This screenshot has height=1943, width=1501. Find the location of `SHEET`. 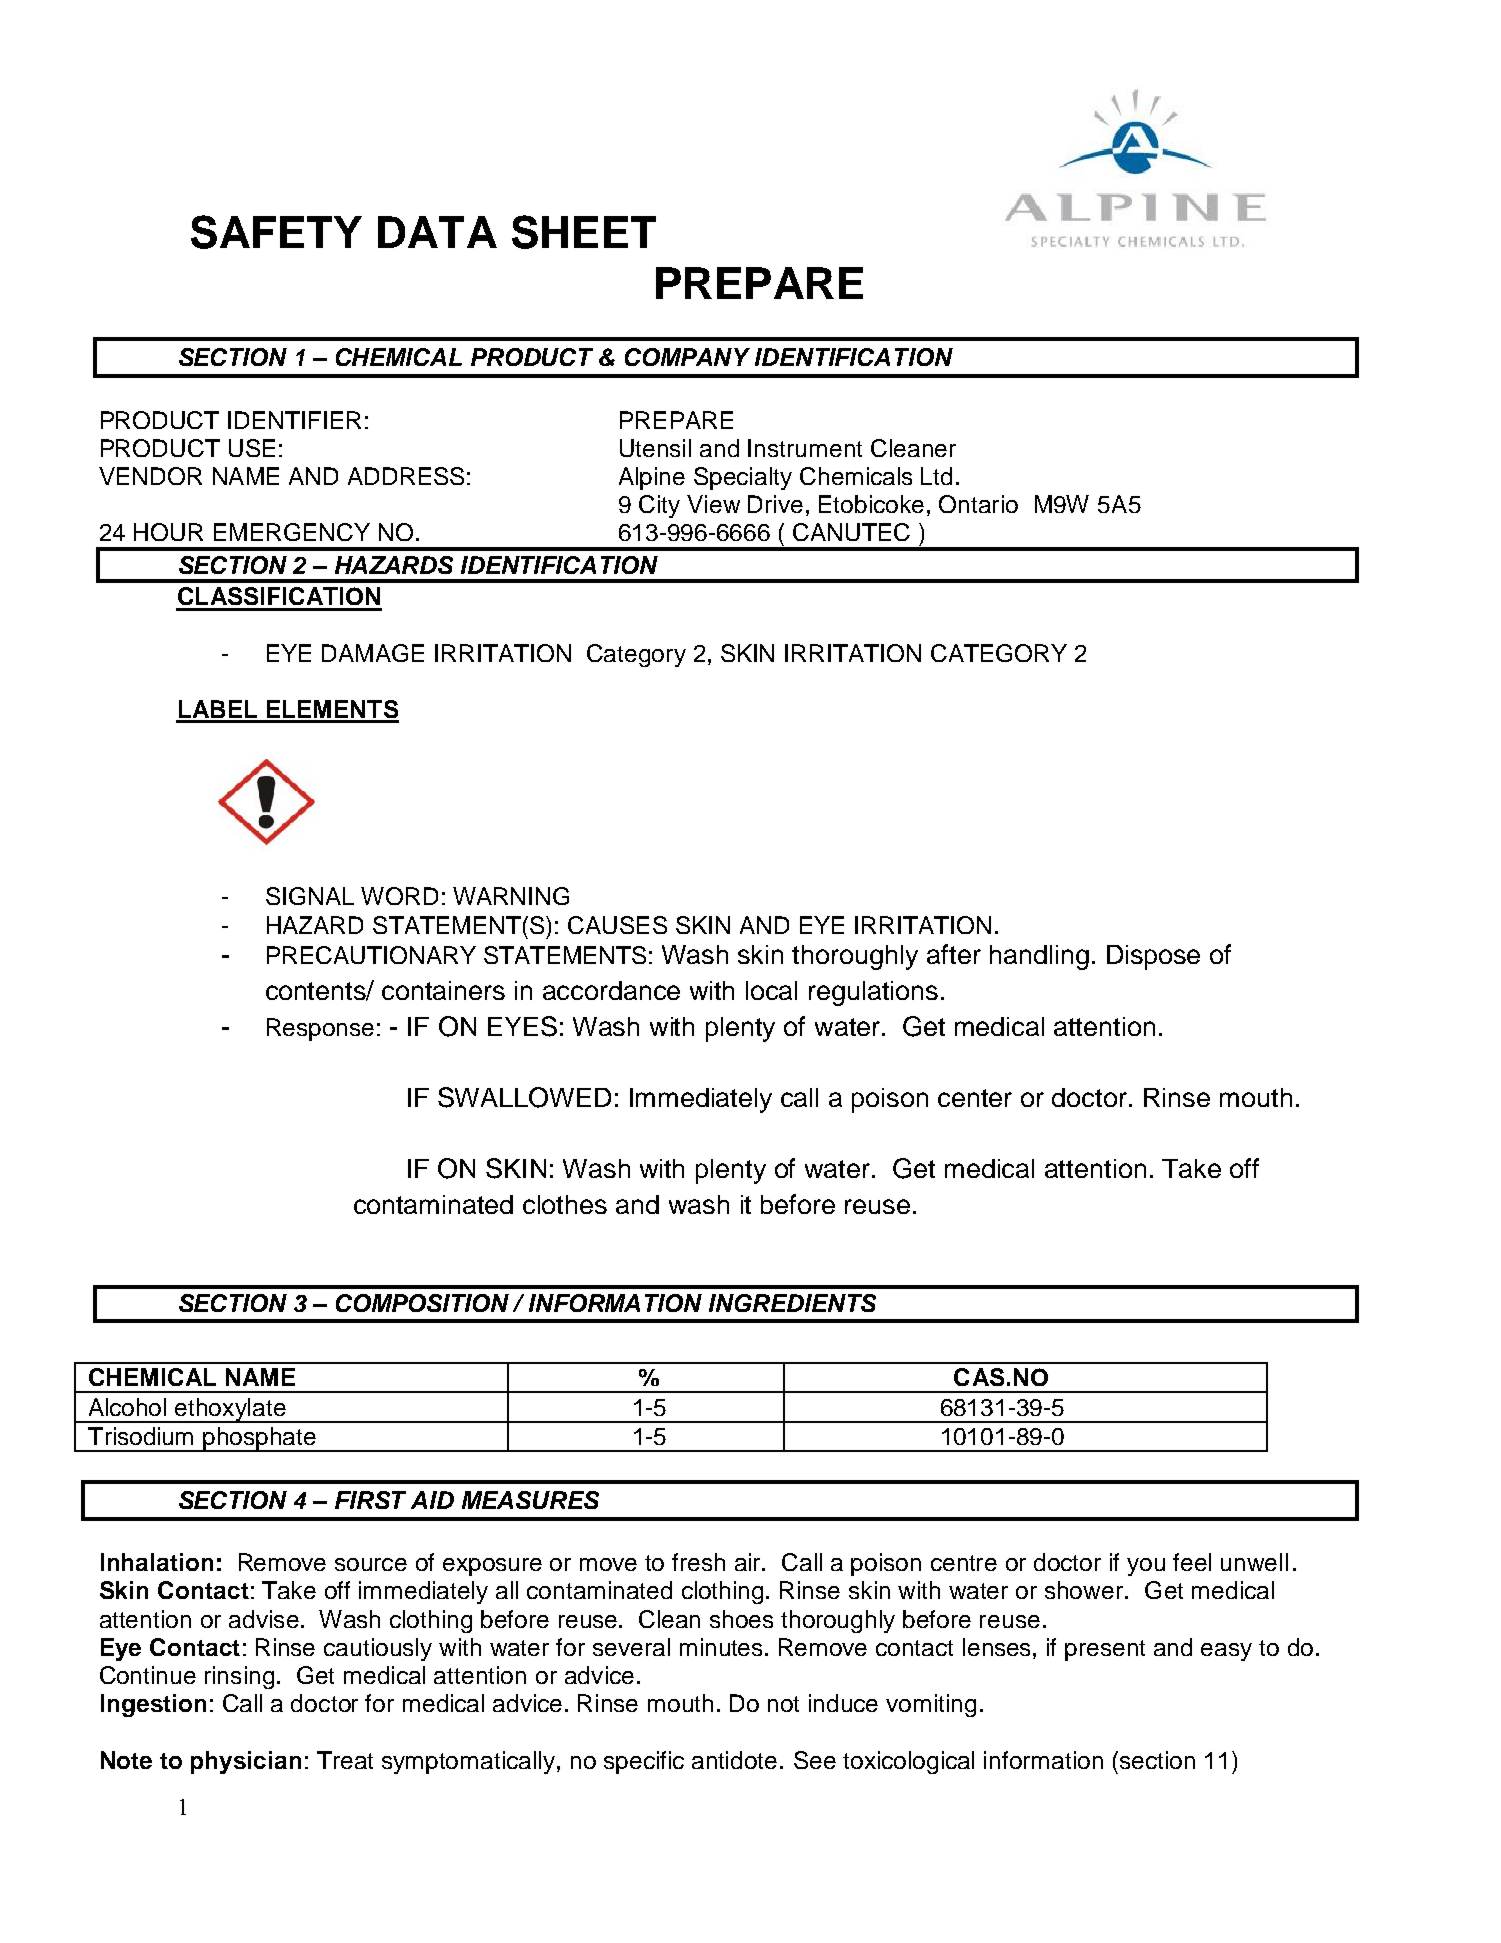

SHEET is located at coordinates (584, 232).
